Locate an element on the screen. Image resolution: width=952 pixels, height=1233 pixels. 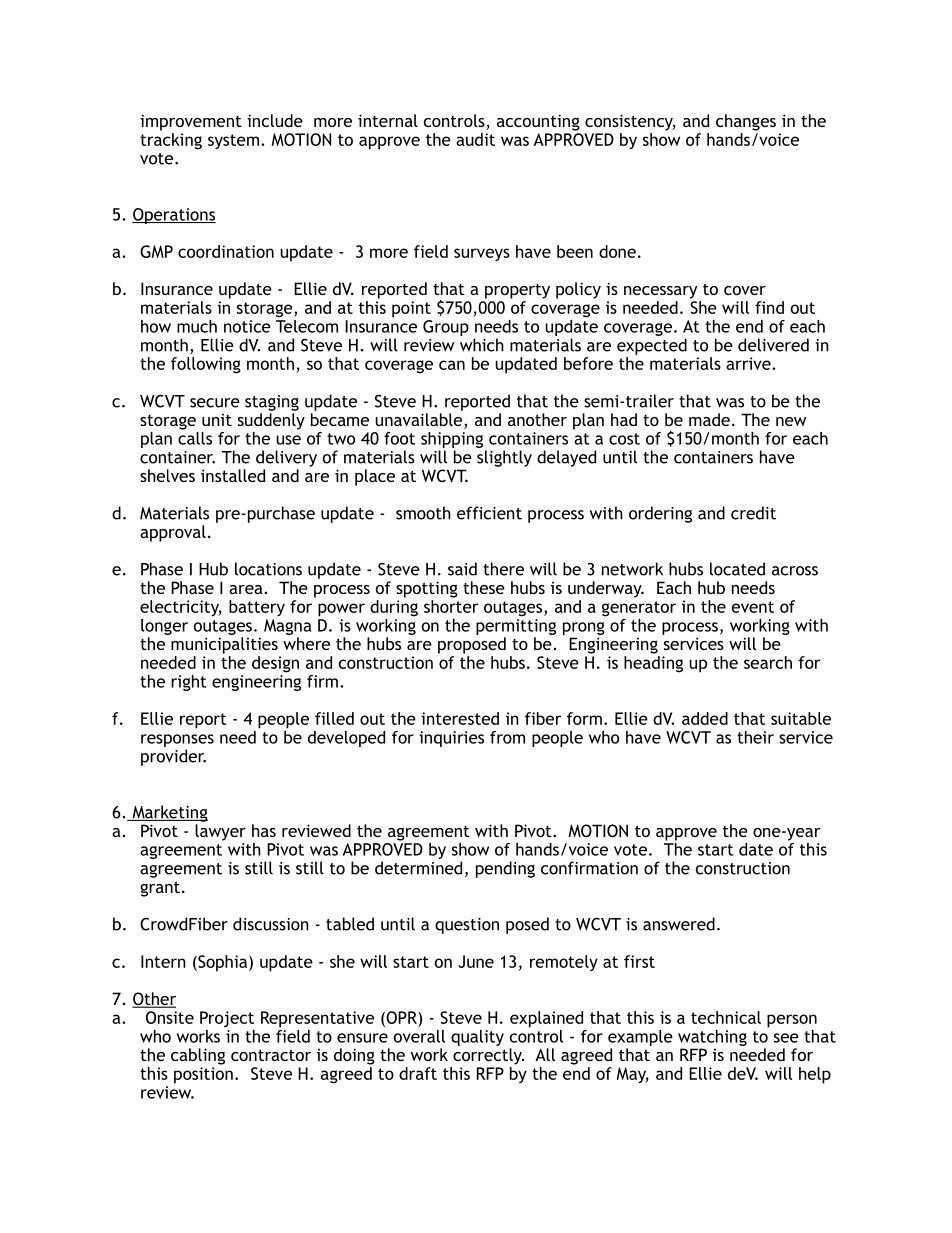
from is located at coordinates (507, 737).
